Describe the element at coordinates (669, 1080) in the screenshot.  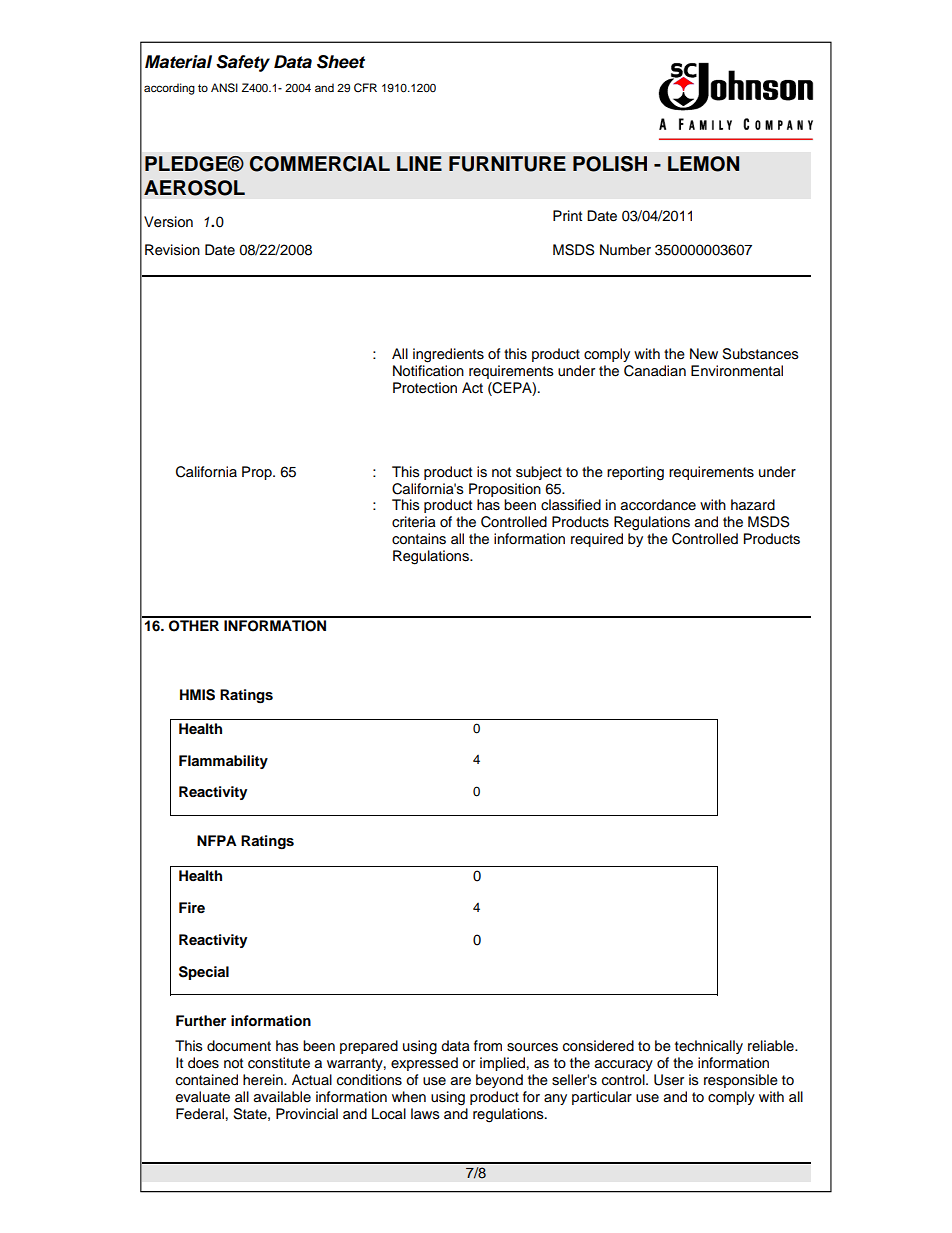
I see `User` at that location.
